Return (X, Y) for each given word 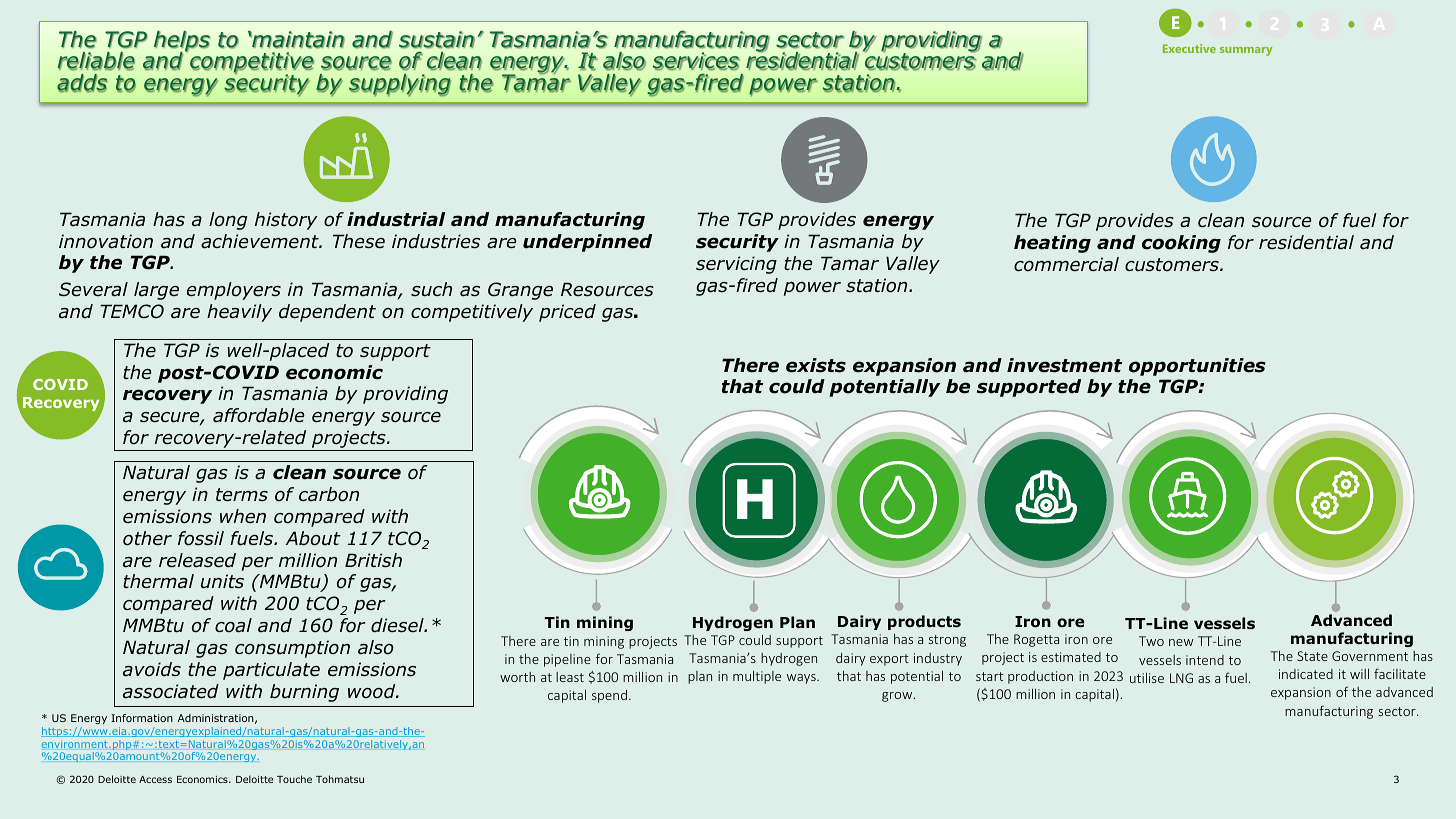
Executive (1189, 48)
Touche (294, 779)
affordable (258, 415)
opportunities (1197, 367)
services (696, 61)
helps (182, 42)
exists (816, 365)
